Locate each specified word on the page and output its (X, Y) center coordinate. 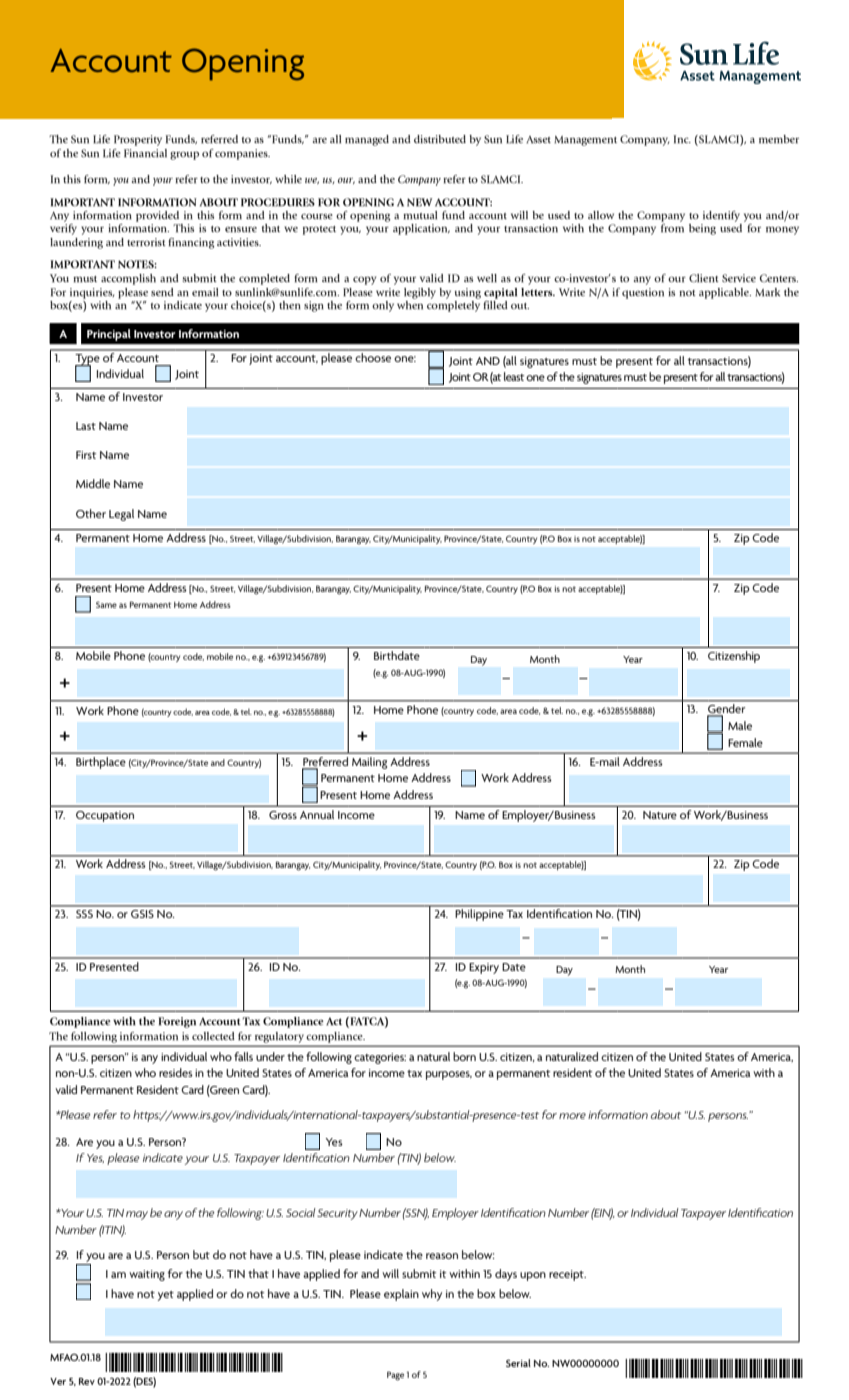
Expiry (484, 968)
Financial (145, 153)
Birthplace (100, 763)
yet (166, 1296)
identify (721, 216)
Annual (317, 814)
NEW (419, 202)
